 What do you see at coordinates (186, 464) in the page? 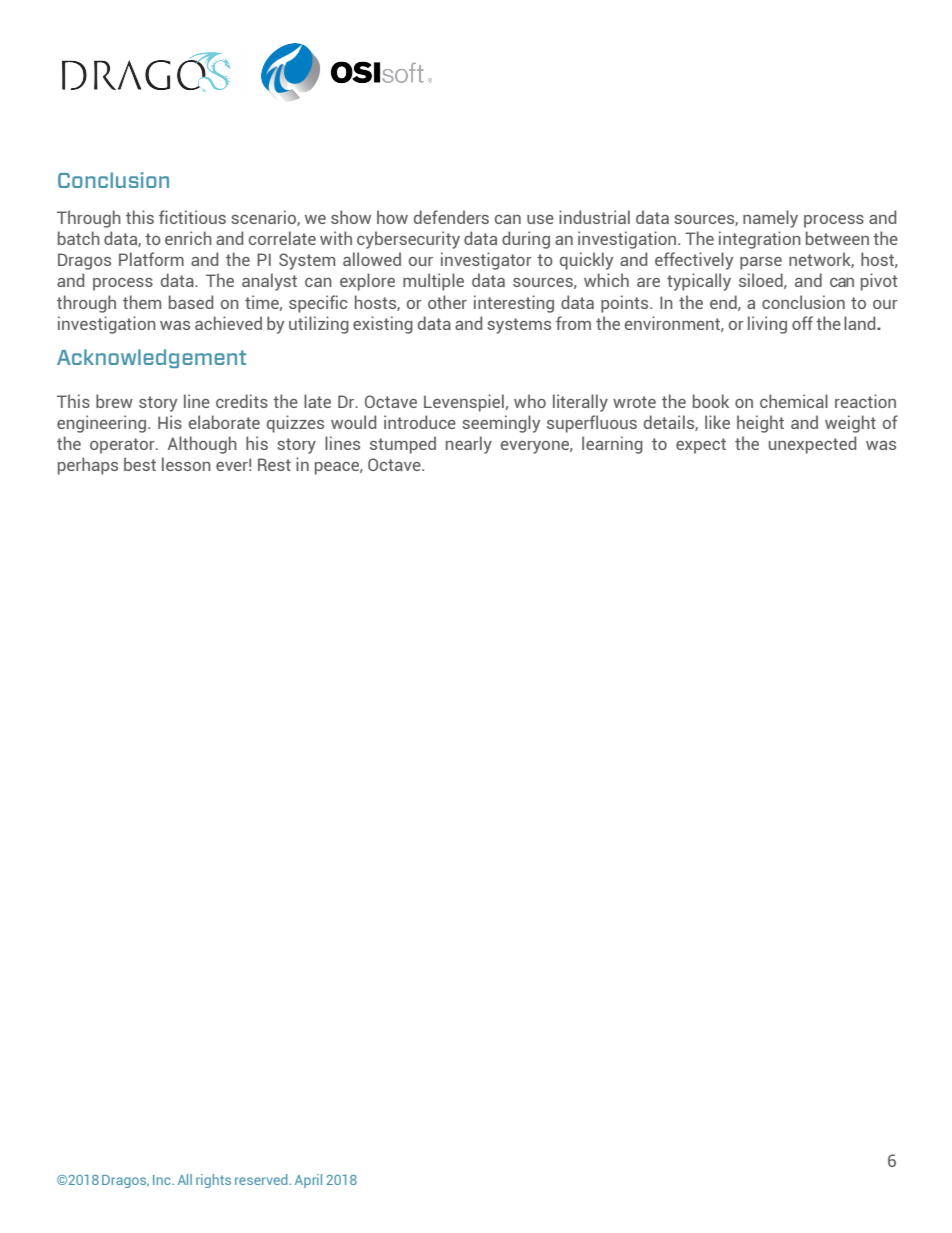
I see `lesson` at bounding box center [186, 464].
